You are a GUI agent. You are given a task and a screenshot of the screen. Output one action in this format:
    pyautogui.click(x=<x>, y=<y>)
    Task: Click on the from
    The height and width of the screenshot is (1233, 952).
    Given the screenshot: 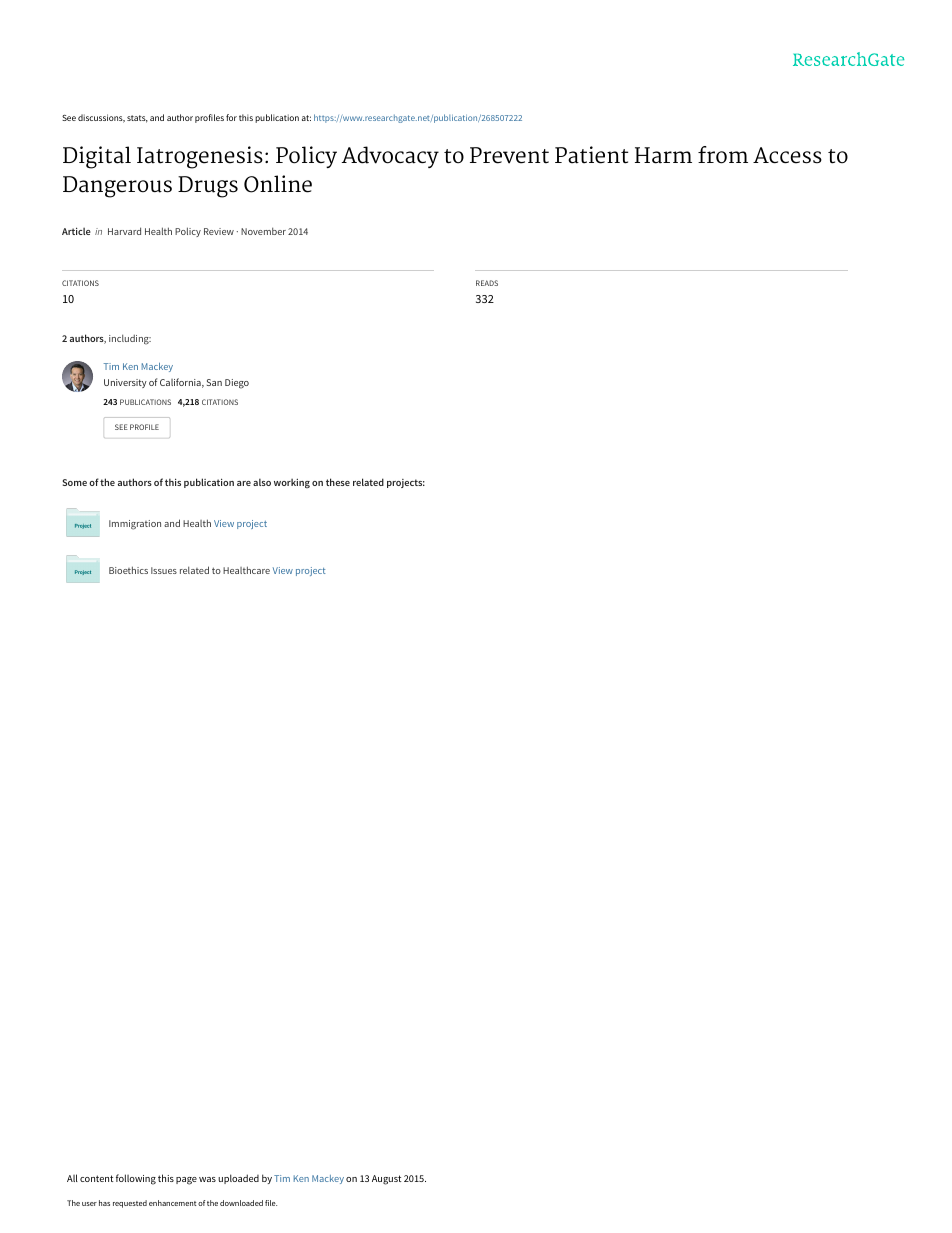 What is the action you would take?
    pyautogui.click(x=723, y=155)
